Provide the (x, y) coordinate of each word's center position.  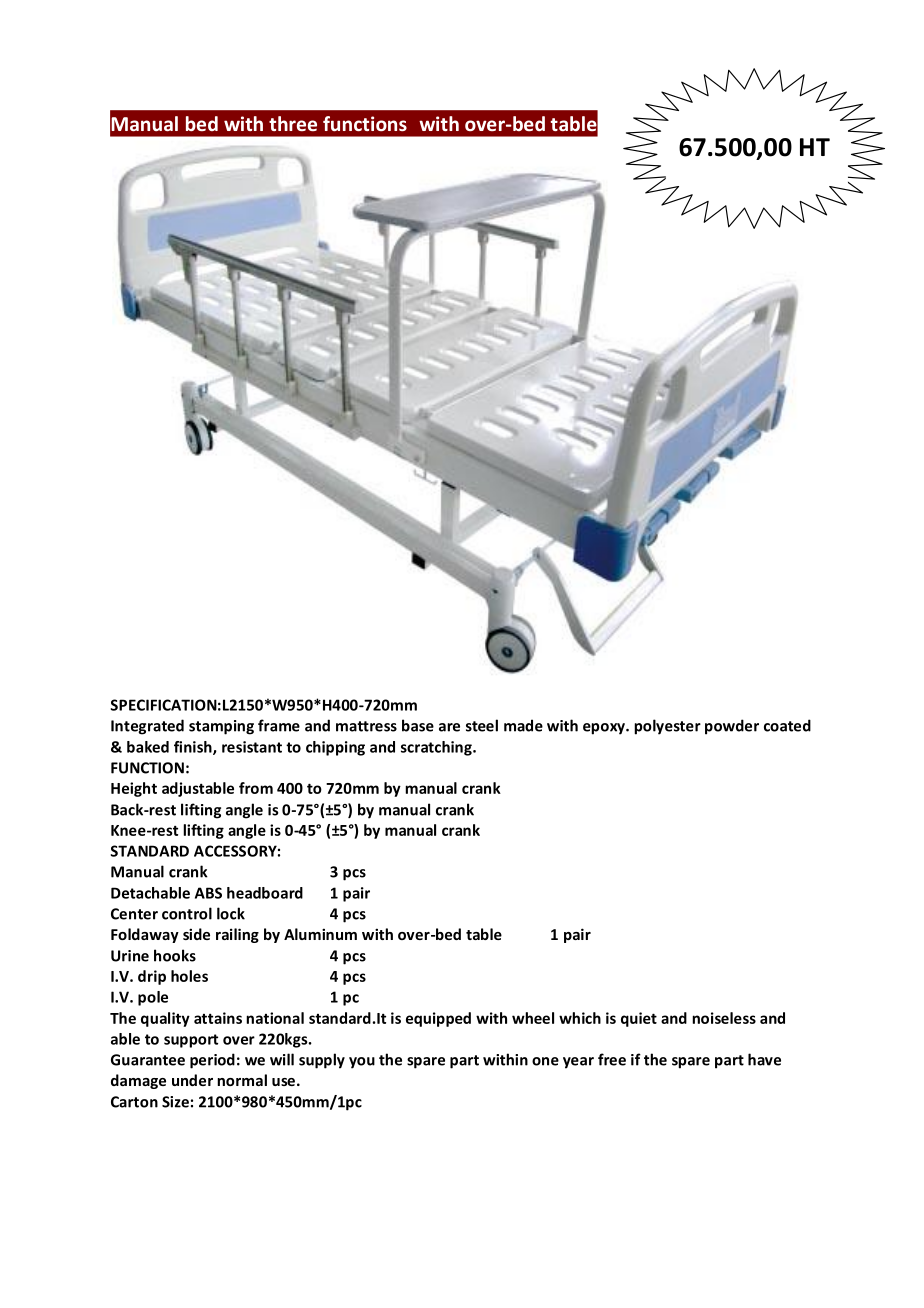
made (523, 725)
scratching (437, 748)
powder (732, 727)
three (293, 123)
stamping (221, 727)
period (212, 1061)
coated (787, 725)
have (764, 1059)
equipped (438, 1019)
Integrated (147, 727)
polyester (667, 727)
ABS (208, 893)
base (418, 725)
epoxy (605, 729)
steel (482, 725)
